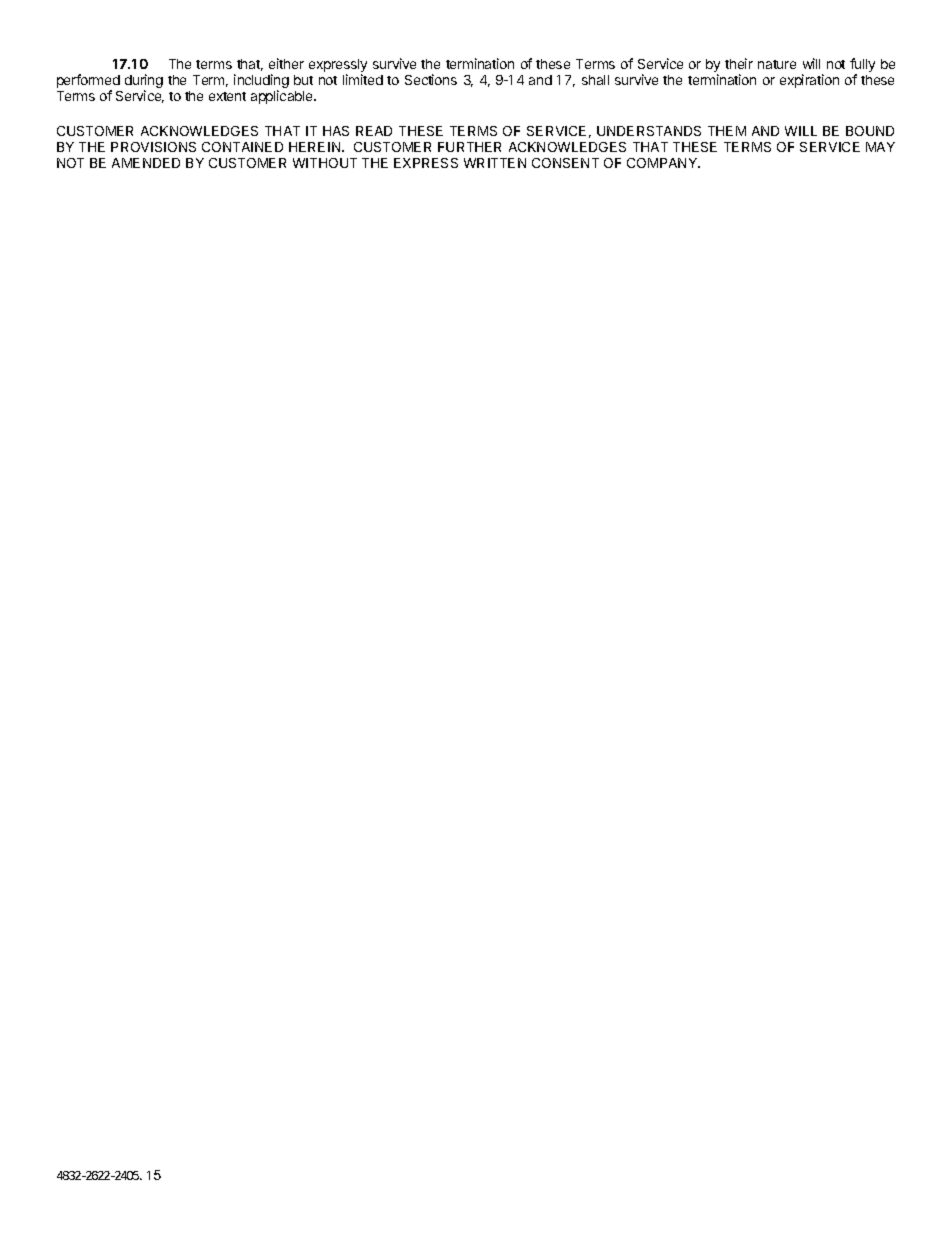 This image has width=952, height=1233. Describe the element at coordinates (227, 96) in the image. I see `extent` at that location.
